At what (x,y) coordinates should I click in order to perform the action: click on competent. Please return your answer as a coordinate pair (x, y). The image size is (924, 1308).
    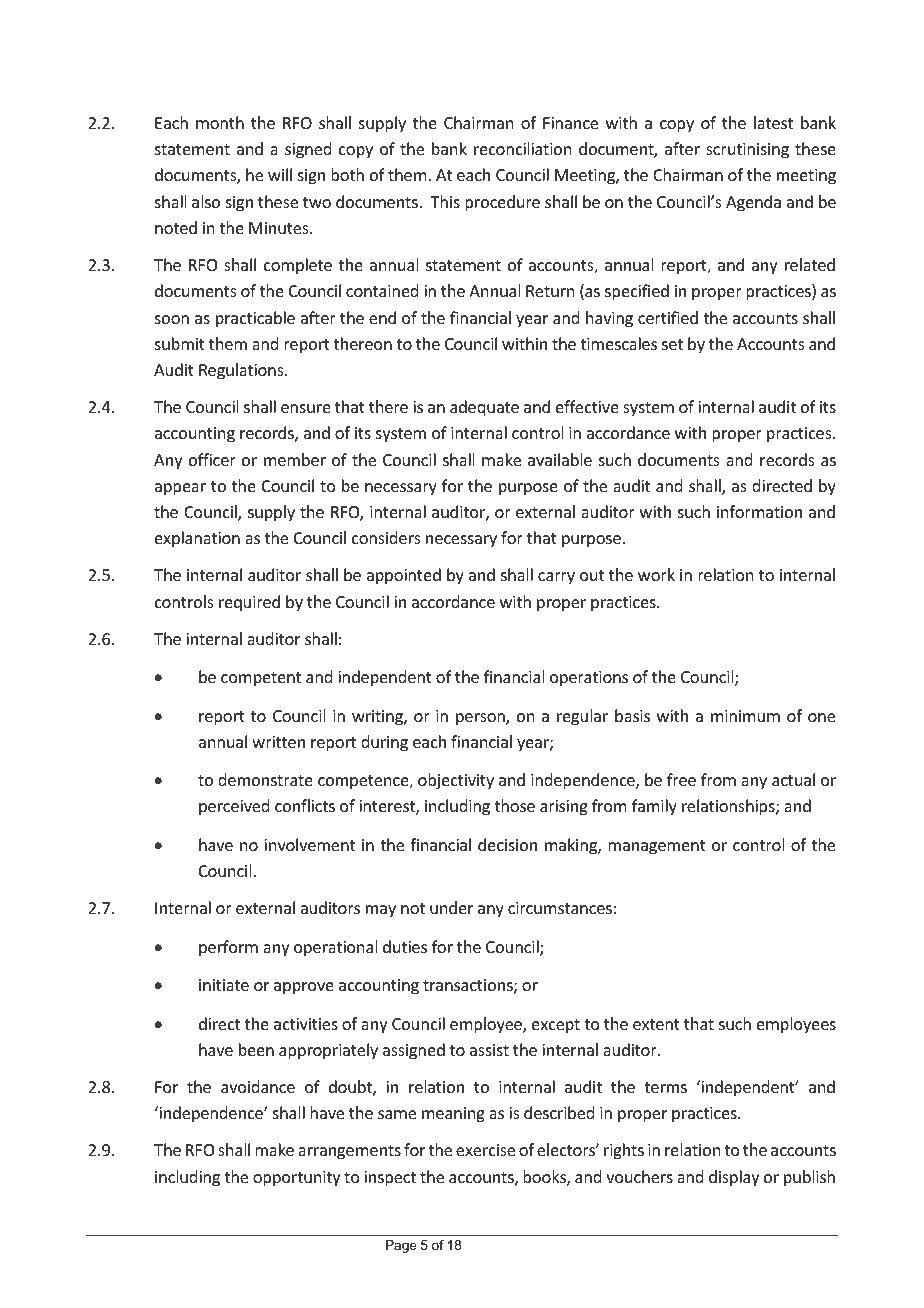
    Looking at the image, I should click on (261, 679).
